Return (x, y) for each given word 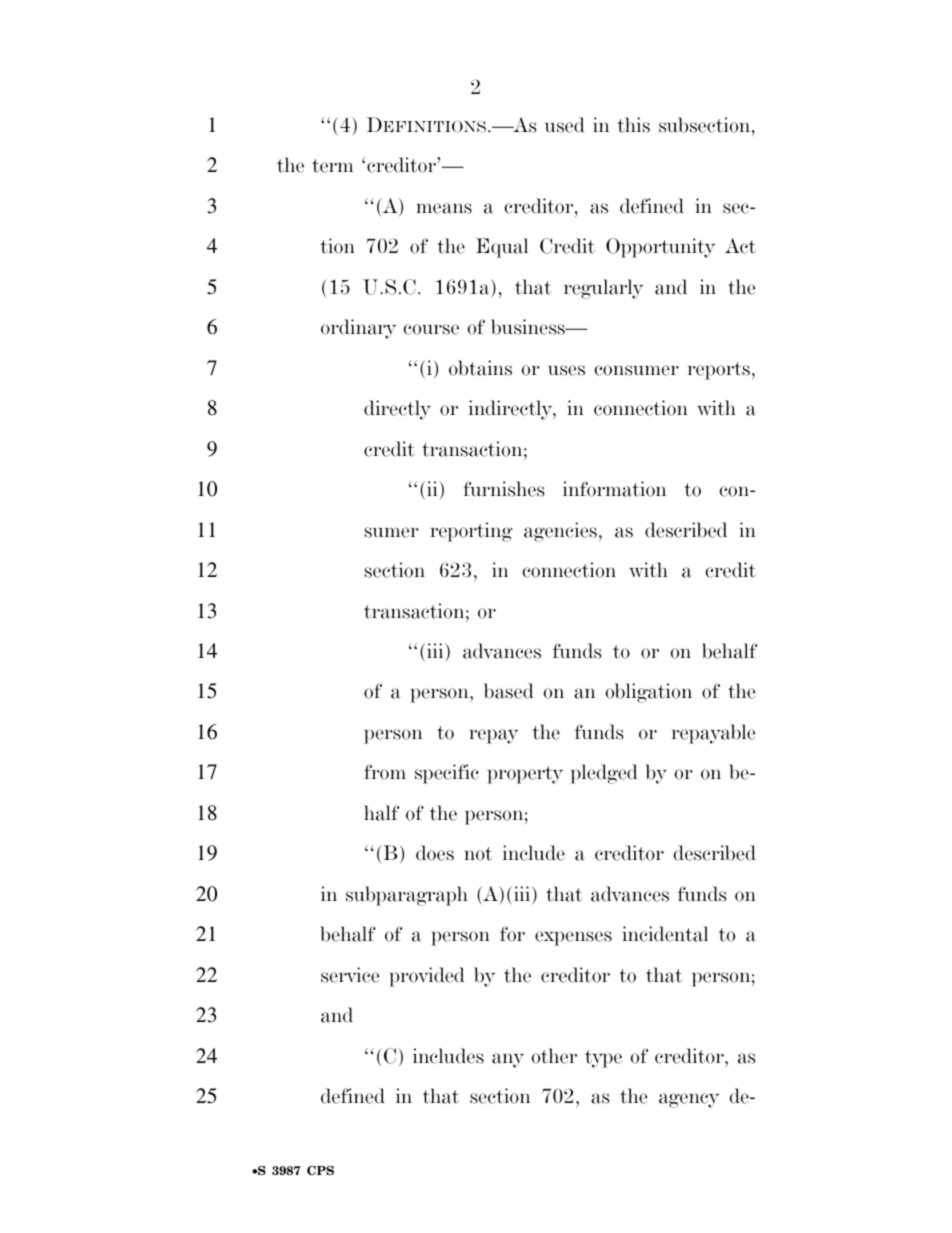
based (509, 691)
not (478, 854)
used (565, 125)
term (332, 166)
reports (719, 371)
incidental (665, 934)
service (350, 975)
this (633, 125)
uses (566, 370)
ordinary (358, 329)
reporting (471, 532)
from (385, 772)
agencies (560, 532)
